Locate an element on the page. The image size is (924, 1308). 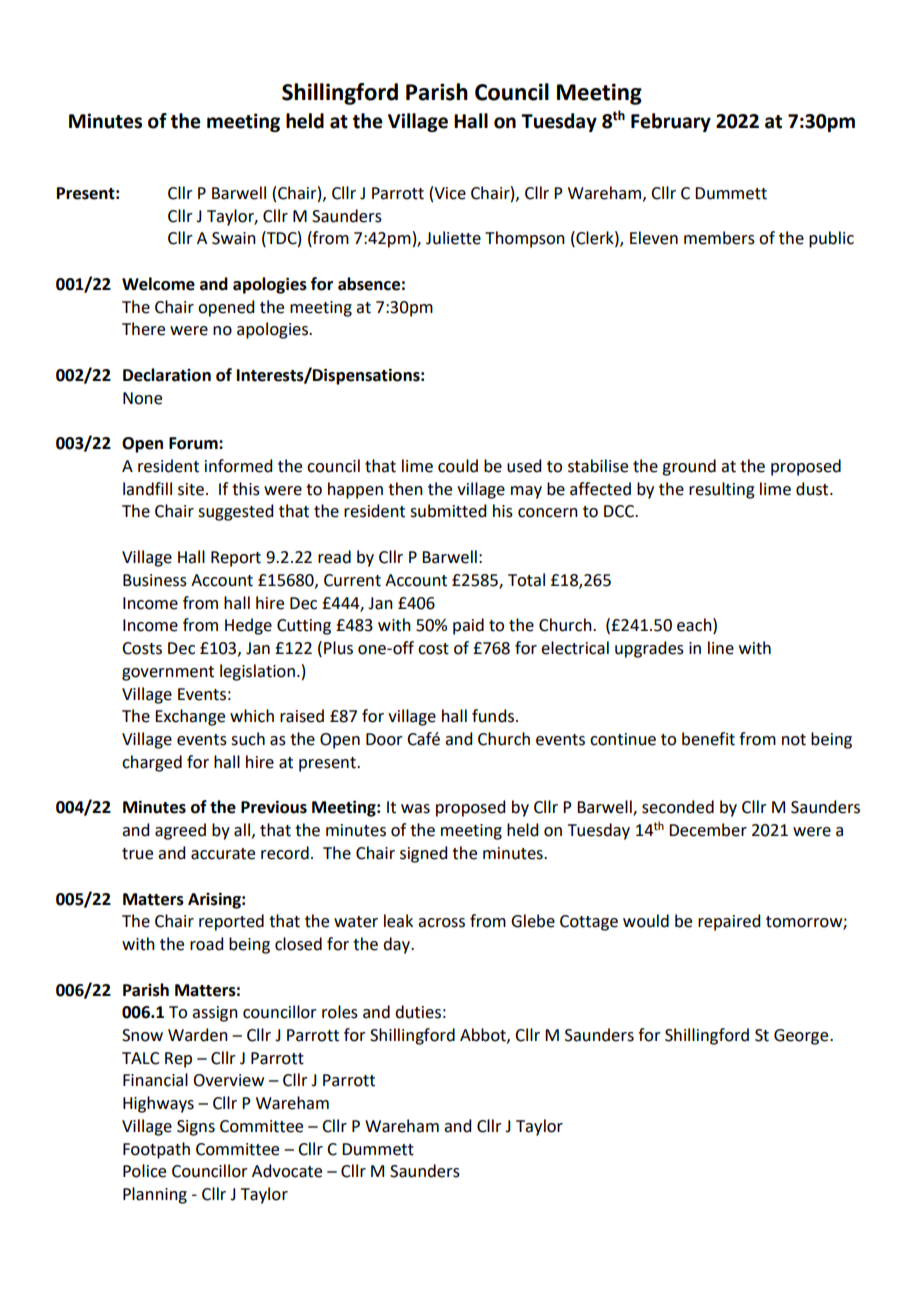
Welcome is located at coordinates (158, 284).
